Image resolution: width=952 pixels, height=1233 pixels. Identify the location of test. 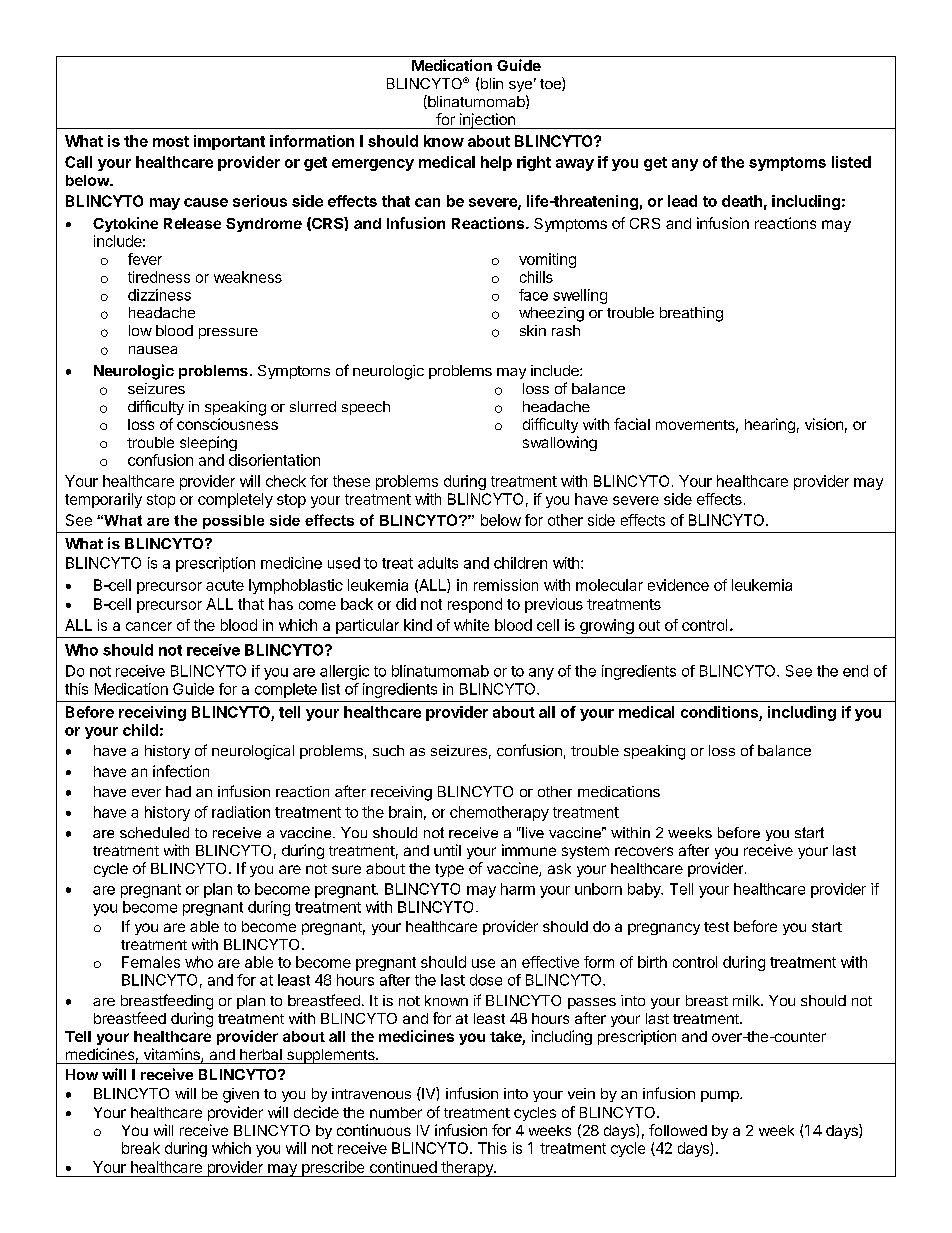
(716, 927).
